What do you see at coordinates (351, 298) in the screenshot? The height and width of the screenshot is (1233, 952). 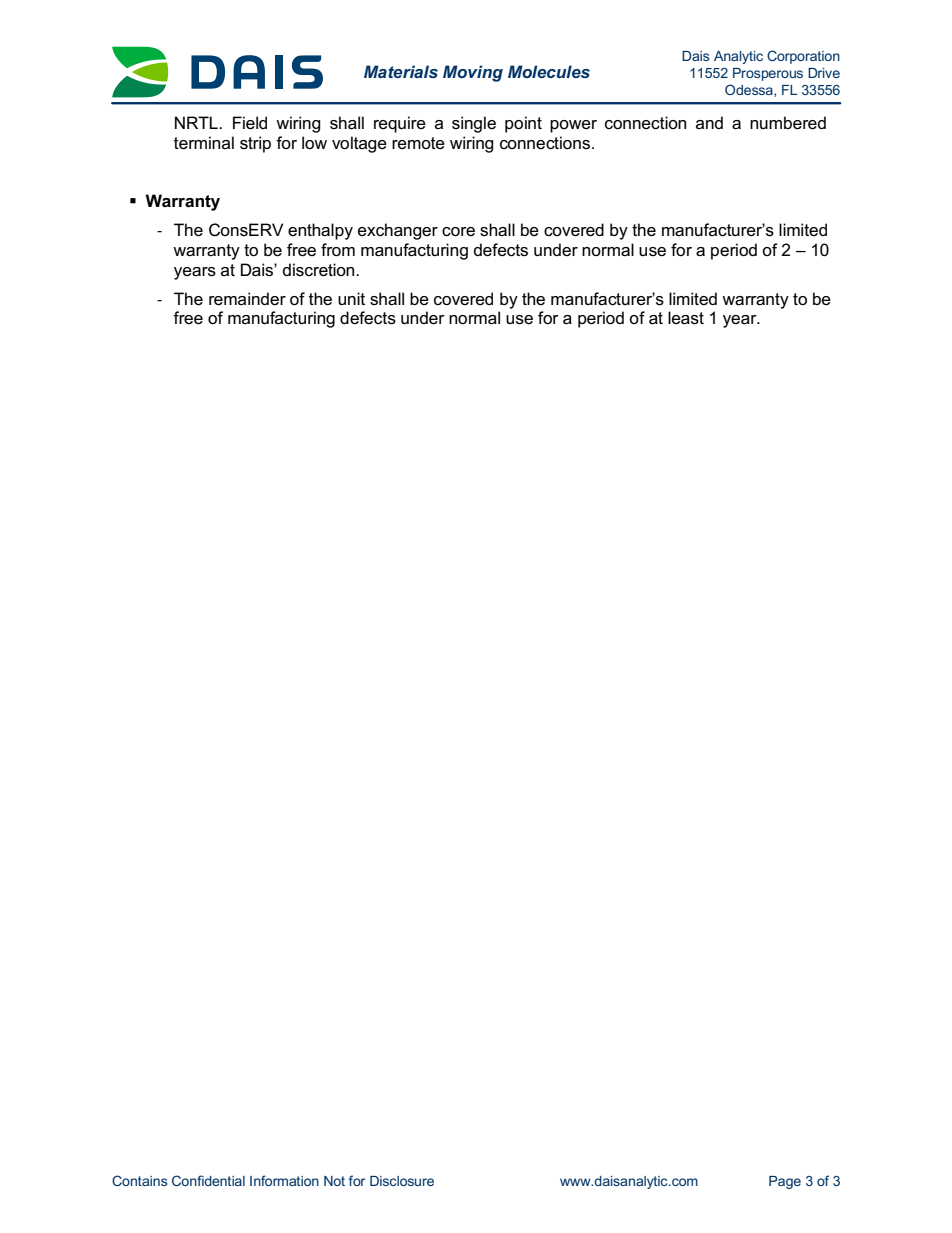 I see `unit` at bounding box center [351, 298].
